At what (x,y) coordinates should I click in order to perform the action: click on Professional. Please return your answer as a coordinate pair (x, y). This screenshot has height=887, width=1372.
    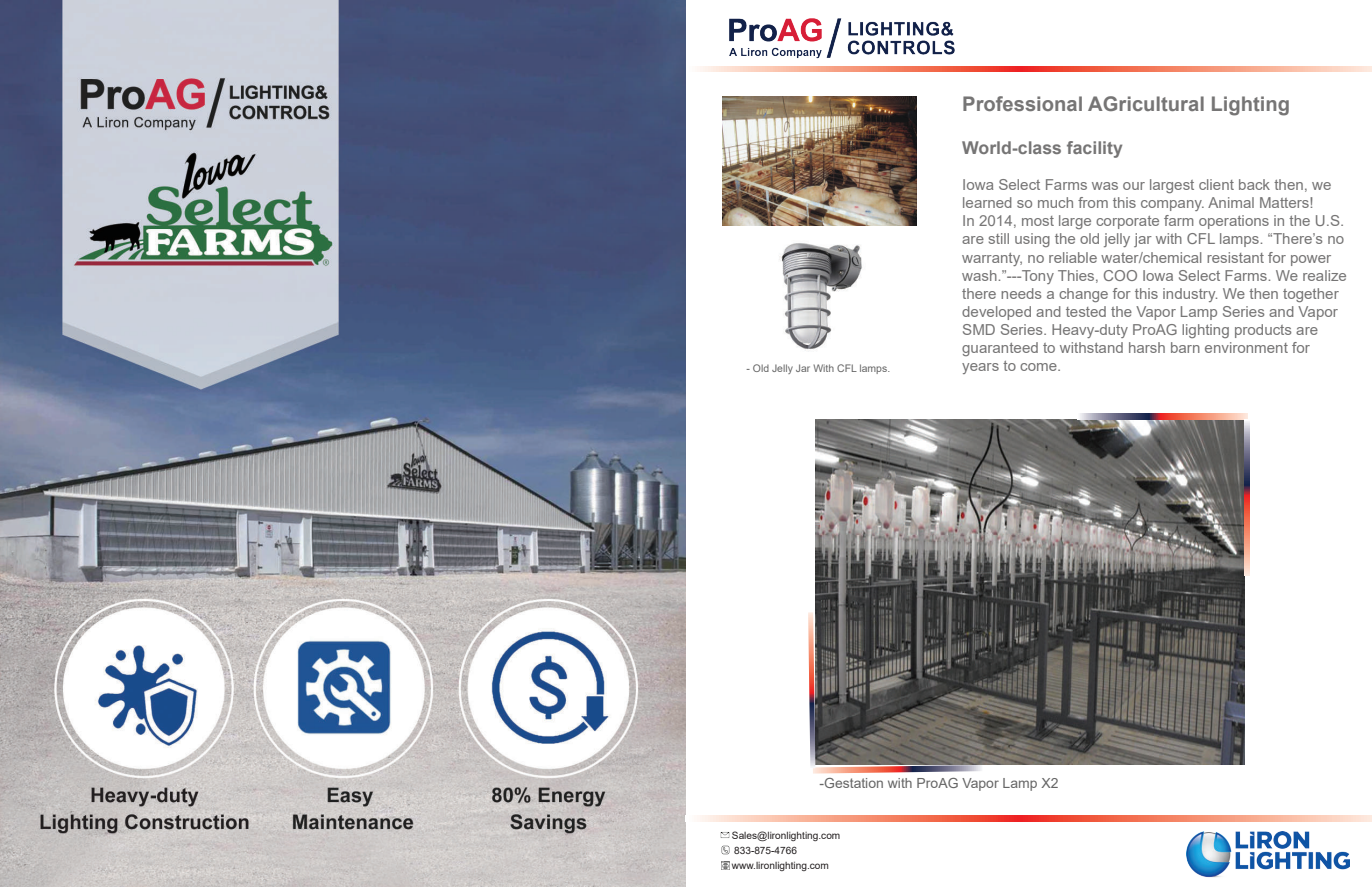
    Looking at the image, I should click on (1022, 103).
